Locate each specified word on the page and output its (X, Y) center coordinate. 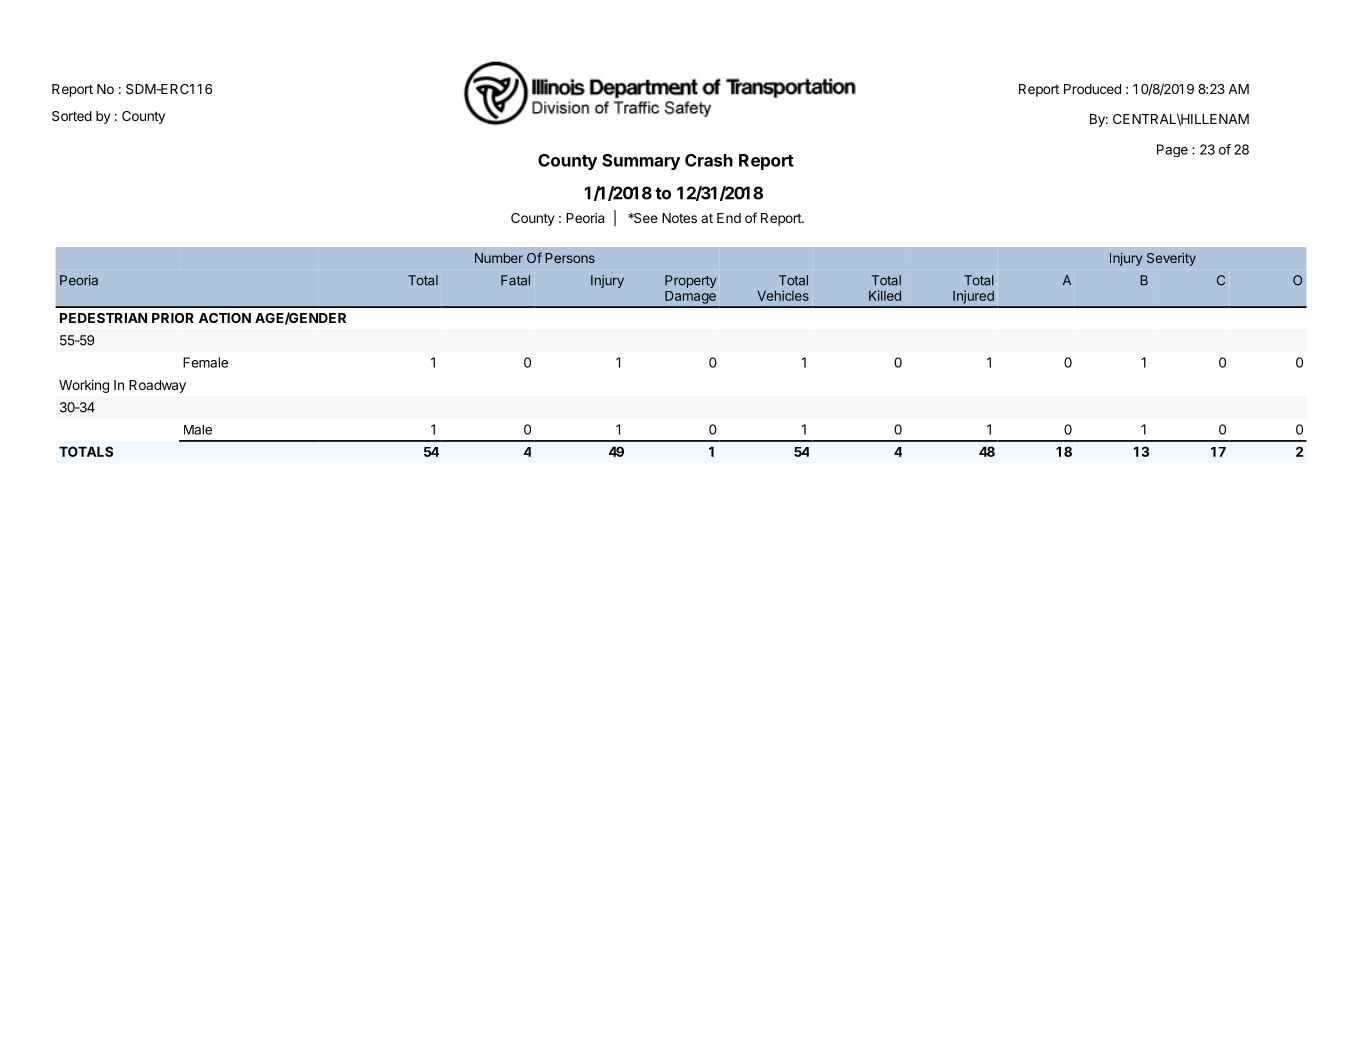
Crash (709, 160)
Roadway (157, 386)
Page (1172, 150)
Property (691, 281)
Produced (1092, 89)
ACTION (225, 318)
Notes (679, 218)
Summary (641, 162)
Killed (885, 295)
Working (84, 386)
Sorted (72, 116)
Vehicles (783, 295)
